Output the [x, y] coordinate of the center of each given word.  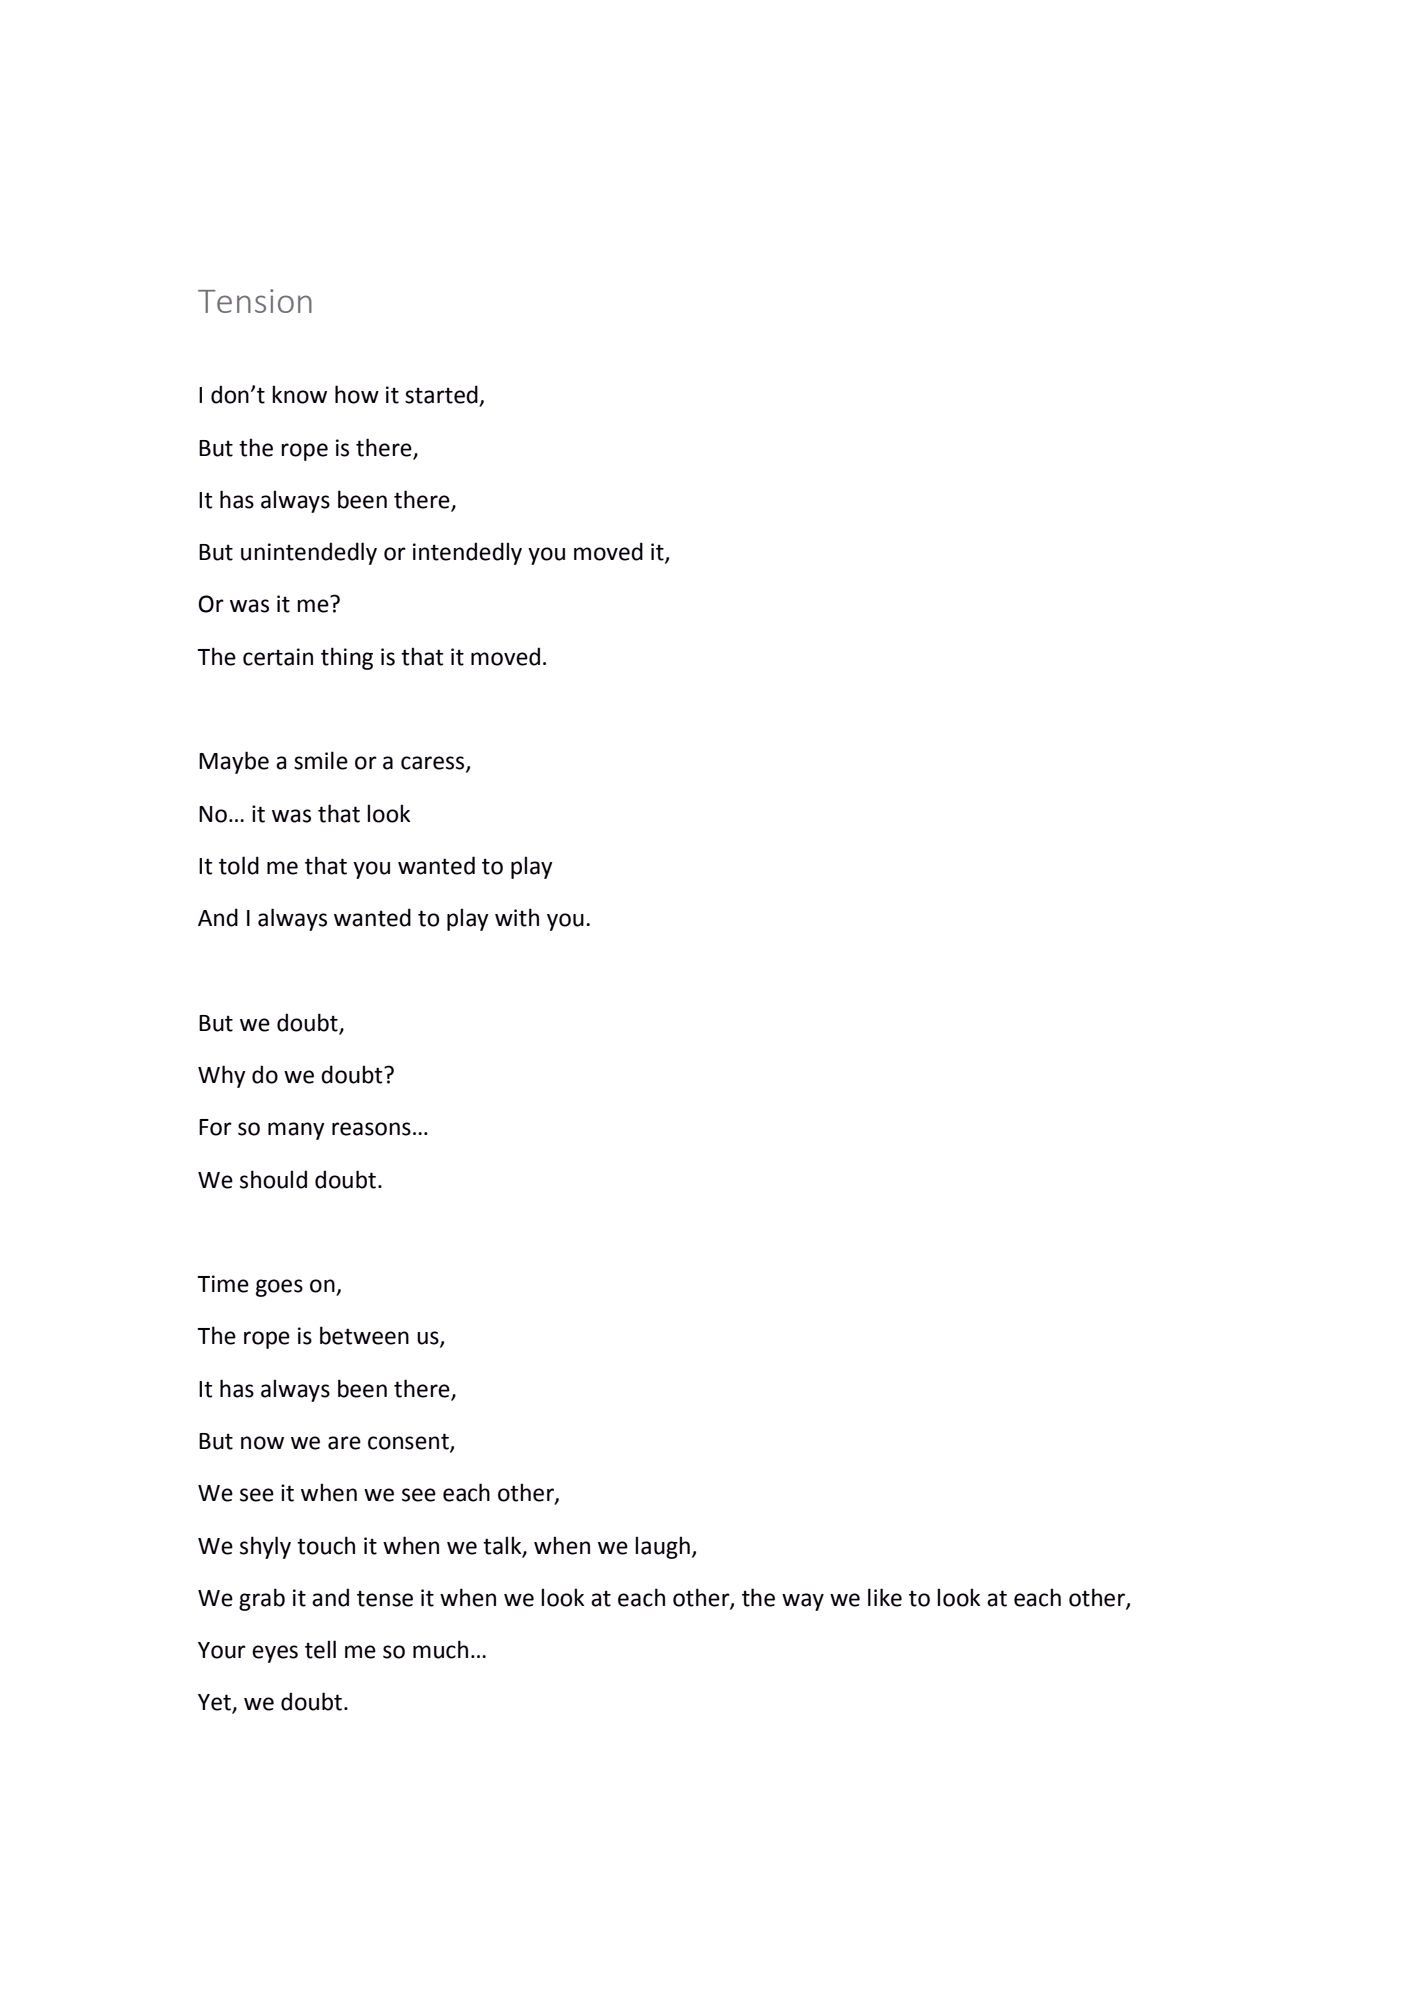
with [517, 917]
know [299, 394]
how [357, 394]
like [885, 1597]
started [442, 395]
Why [222, 1076]
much [440, 1649]
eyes [275, 1654]
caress [434, 764]
